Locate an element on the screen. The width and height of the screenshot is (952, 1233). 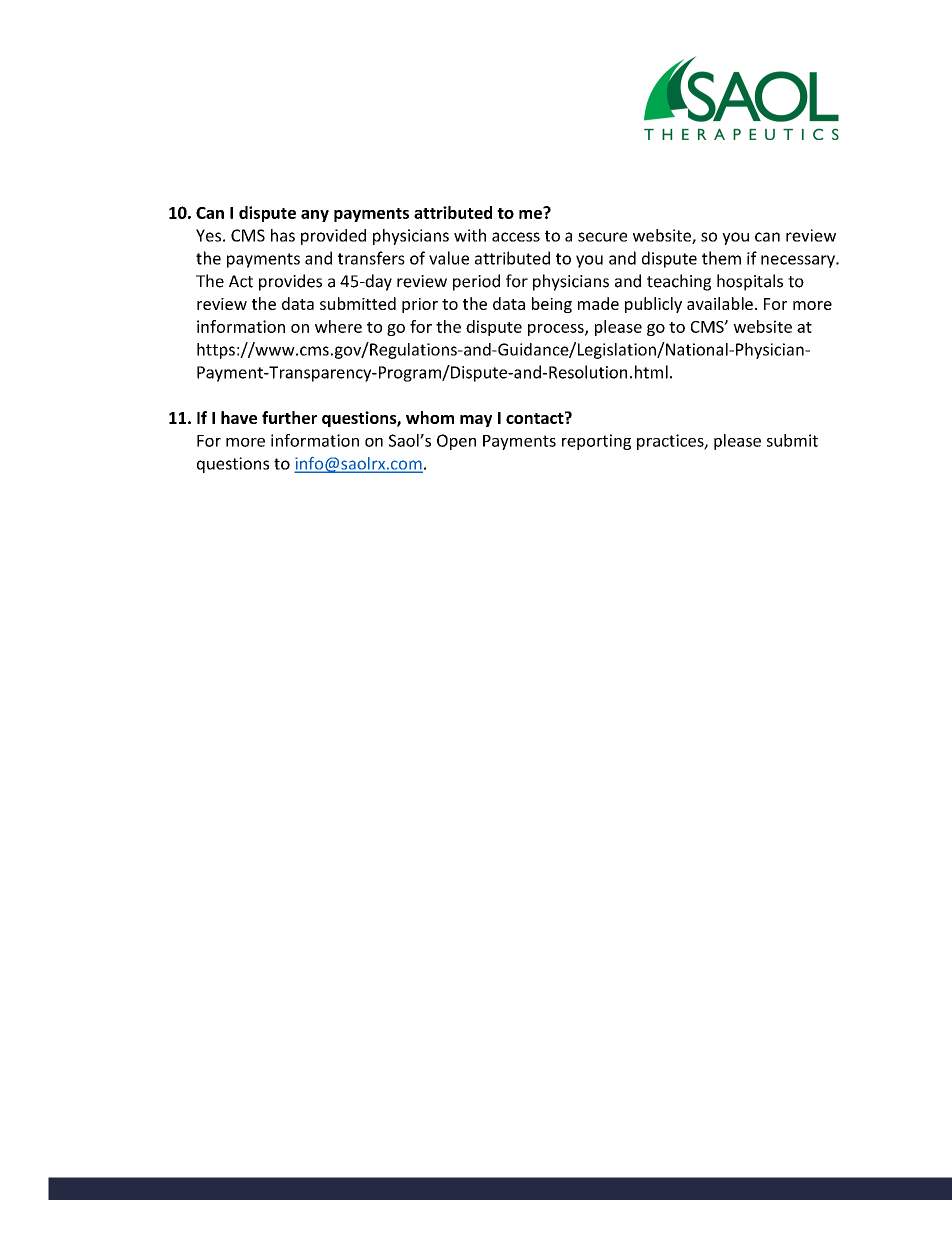
teaching is located at coordinates (679, 282).
